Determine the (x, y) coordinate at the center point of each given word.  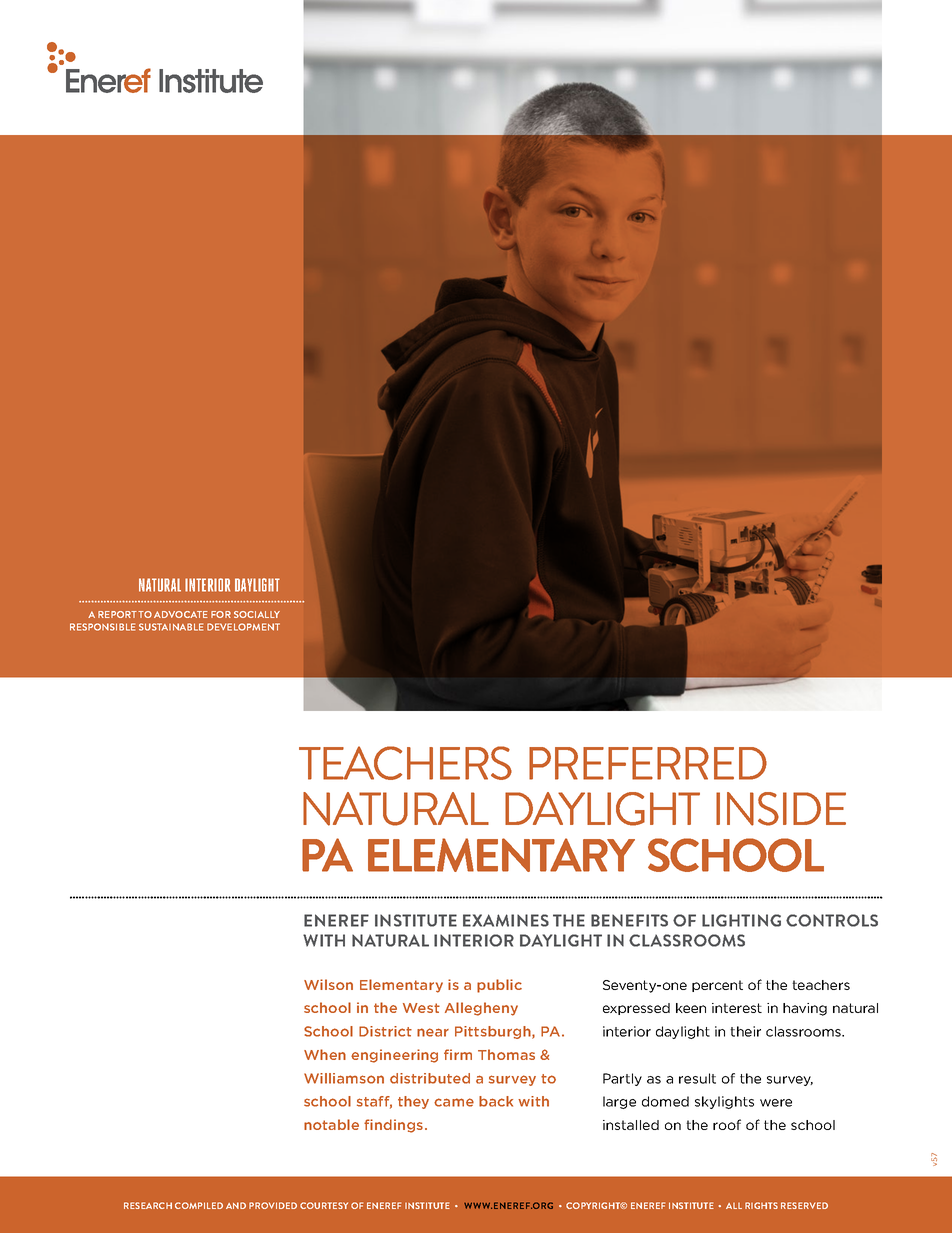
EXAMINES (506, 920)
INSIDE (781, 809)
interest (737, 1008)
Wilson (328, 984)
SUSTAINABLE (171, 627)
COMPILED (199, 1205)
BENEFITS (629, 920)
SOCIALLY (257, 614)
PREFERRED (648, 763)
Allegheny (481, 1009)
